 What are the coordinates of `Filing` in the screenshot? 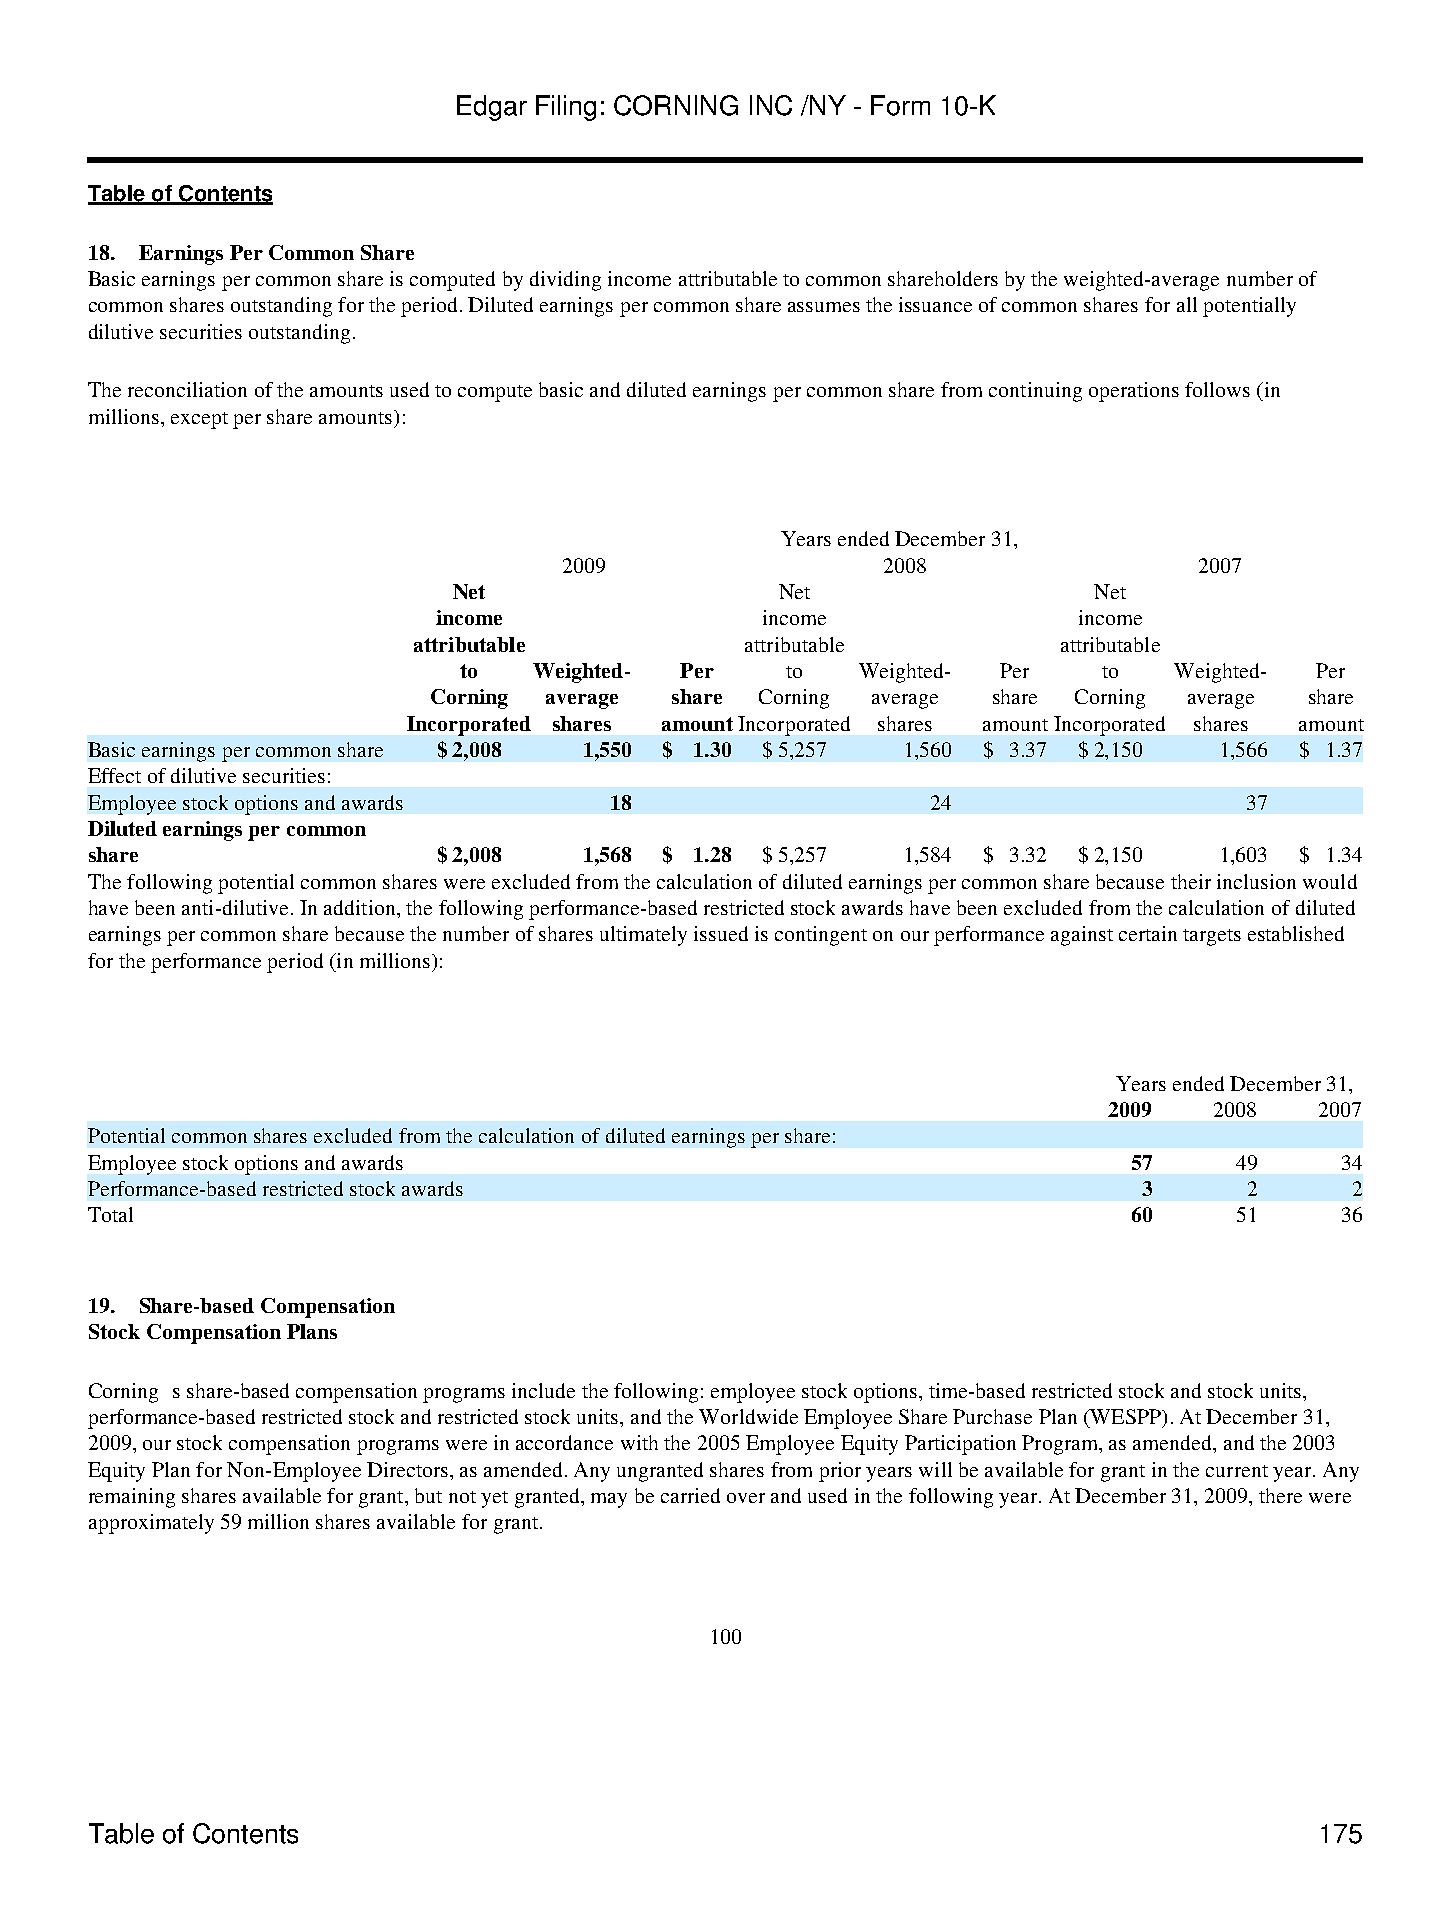 It's located at (566, 108).
